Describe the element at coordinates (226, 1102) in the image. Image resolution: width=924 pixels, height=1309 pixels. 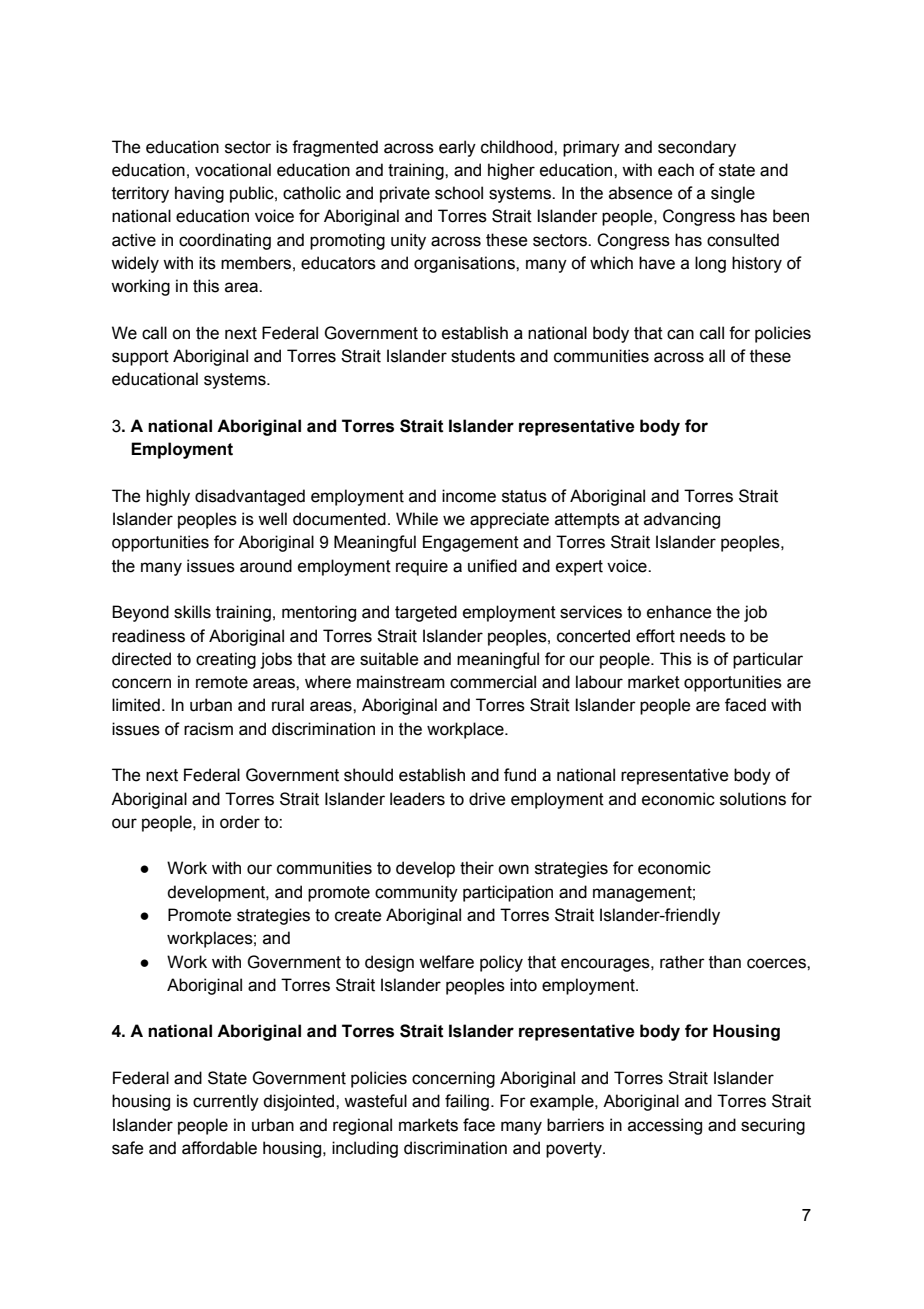
I see `currently` at that location.
